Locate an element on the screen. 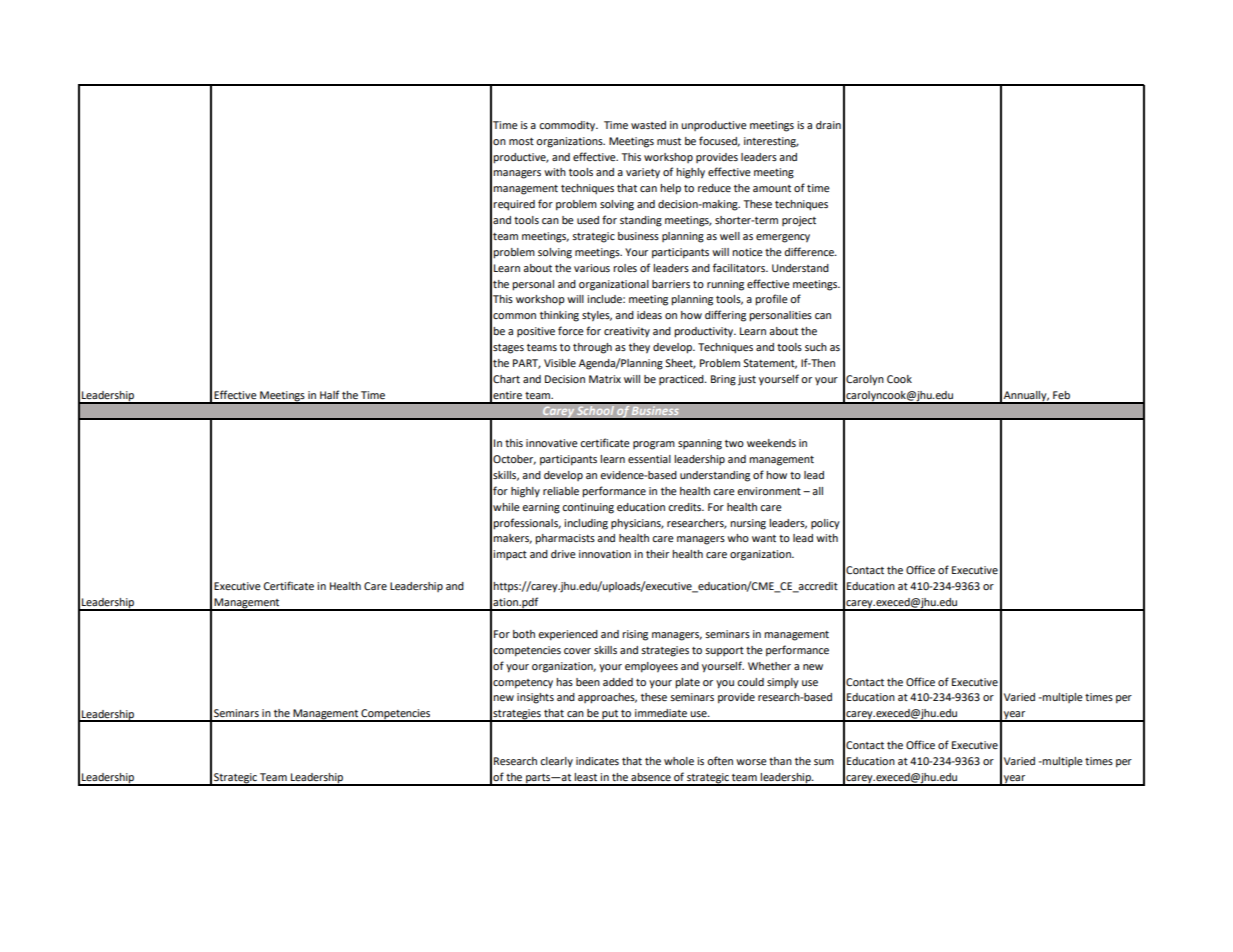 This screenshot has height=952, width=1233. innovative is located at coordinates (552, 443).
